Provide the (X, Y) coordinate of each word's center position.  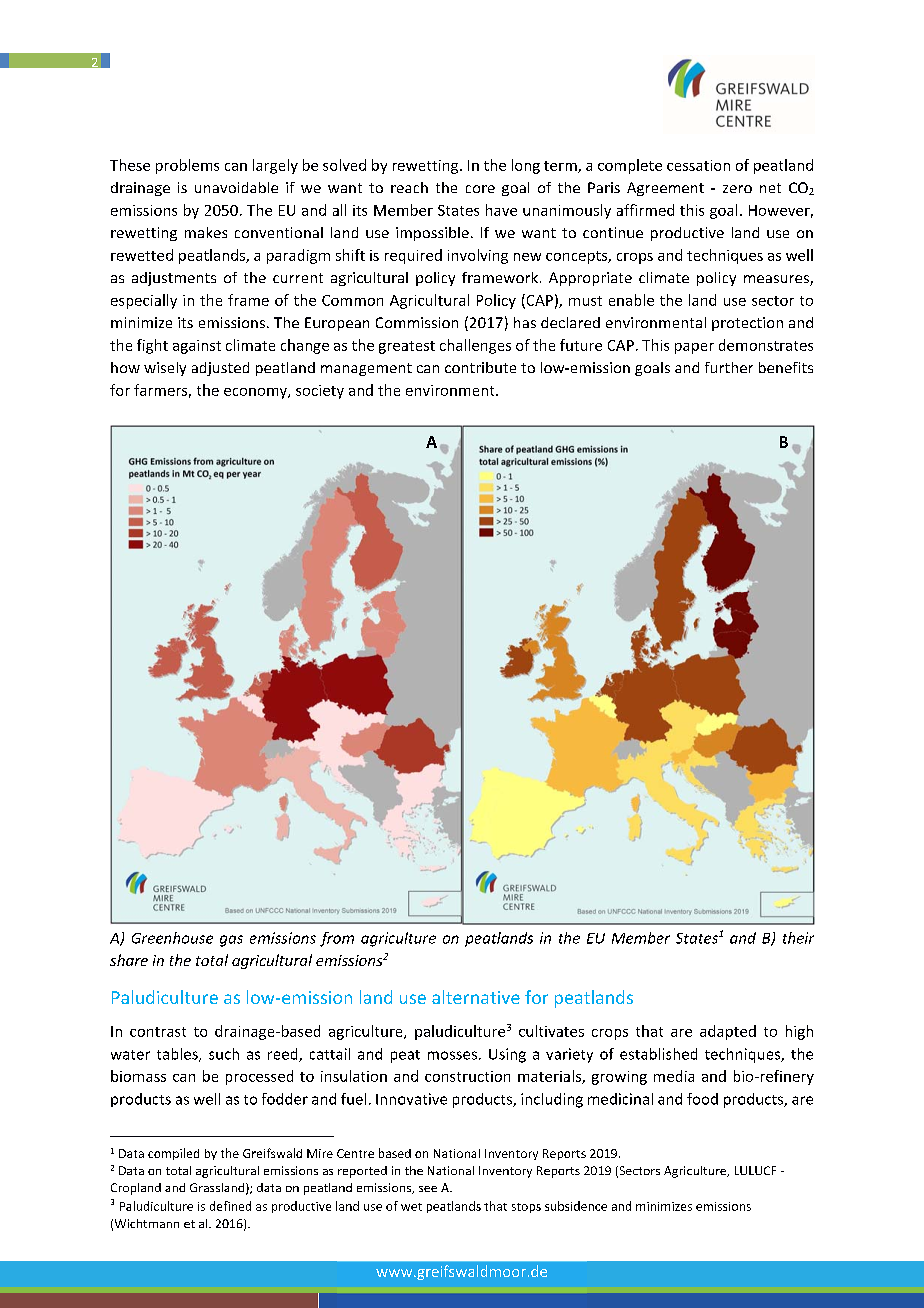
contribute (480, 367)
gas (231, 941)
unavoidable (236, 187)
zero (737, 189)
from (337, 939)
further (729, 367)
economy (256, 393)
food (702, 1099)
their (798, 938)
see (428, 1189)
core (480, 189)
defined (230, 1206)
